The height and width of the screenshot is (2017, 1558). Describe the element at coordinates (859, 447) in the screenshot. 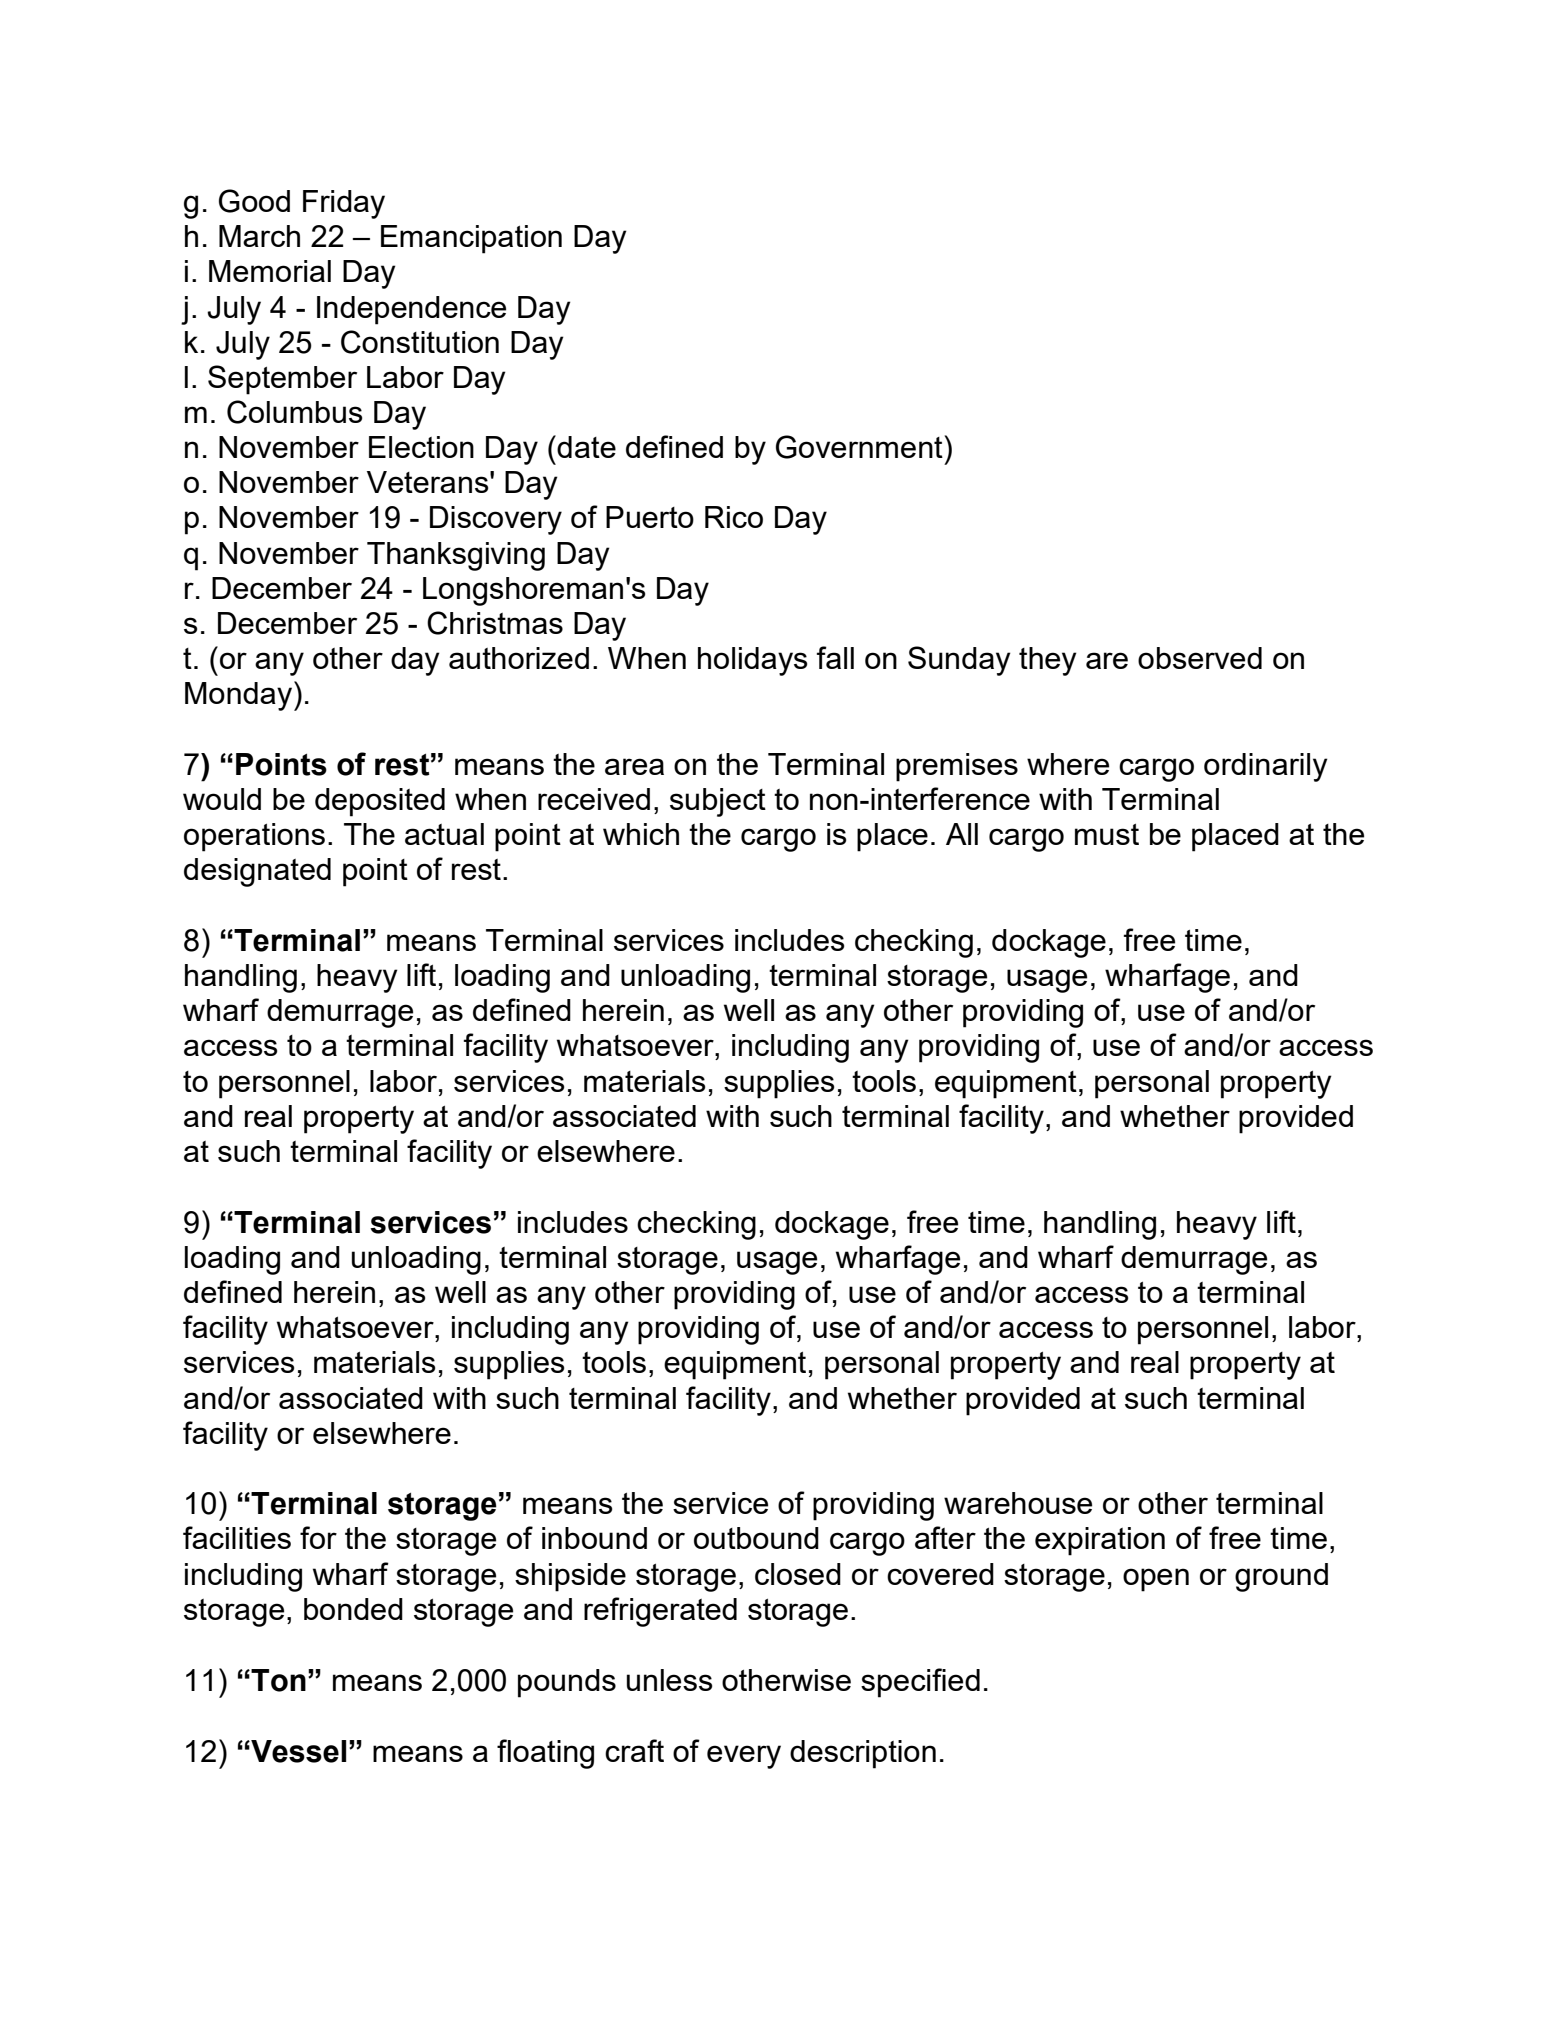

I see `Government` at that location.
